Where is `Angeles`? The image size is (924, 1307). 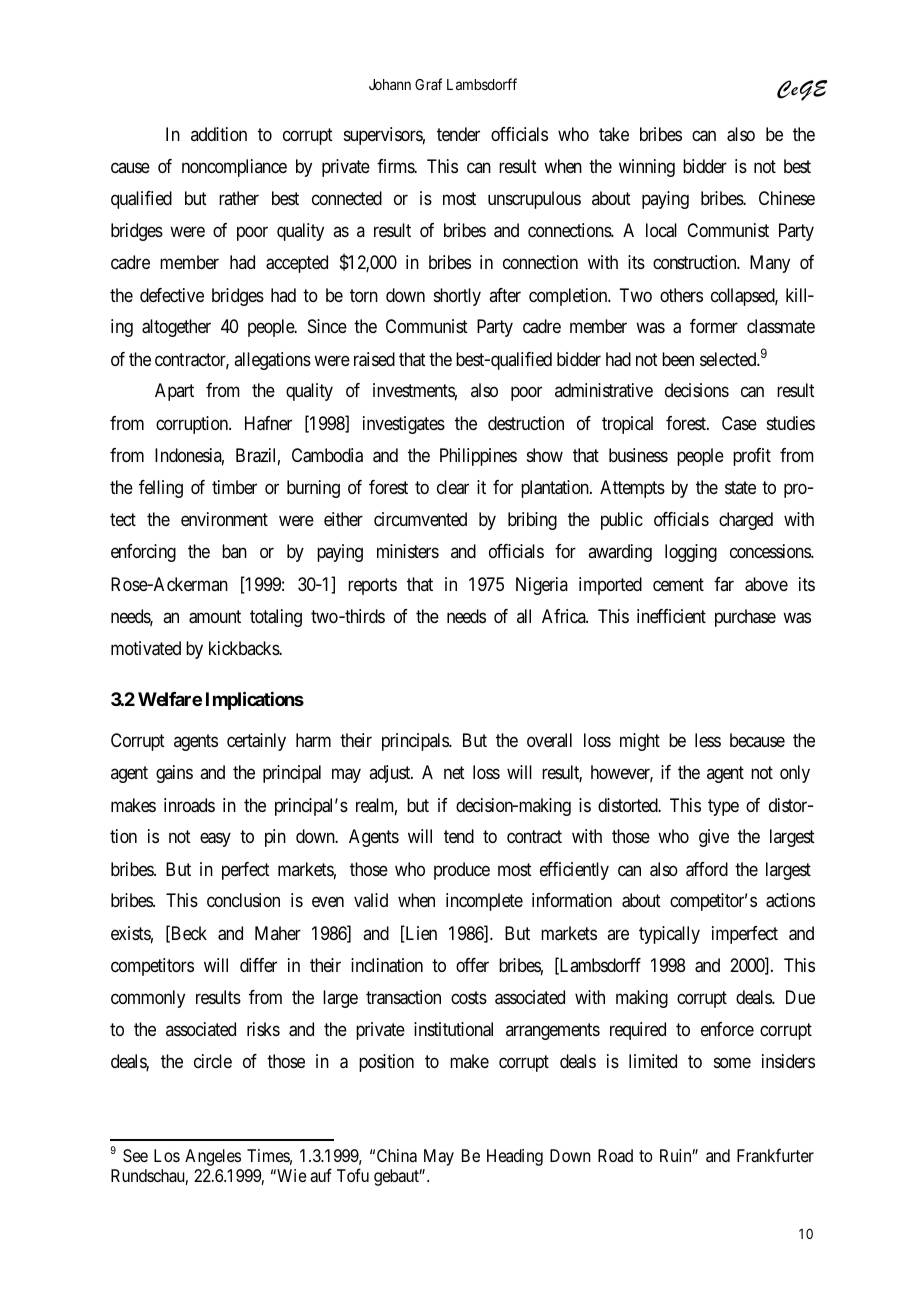 Angeles is located at coordinates (213, 1157).
